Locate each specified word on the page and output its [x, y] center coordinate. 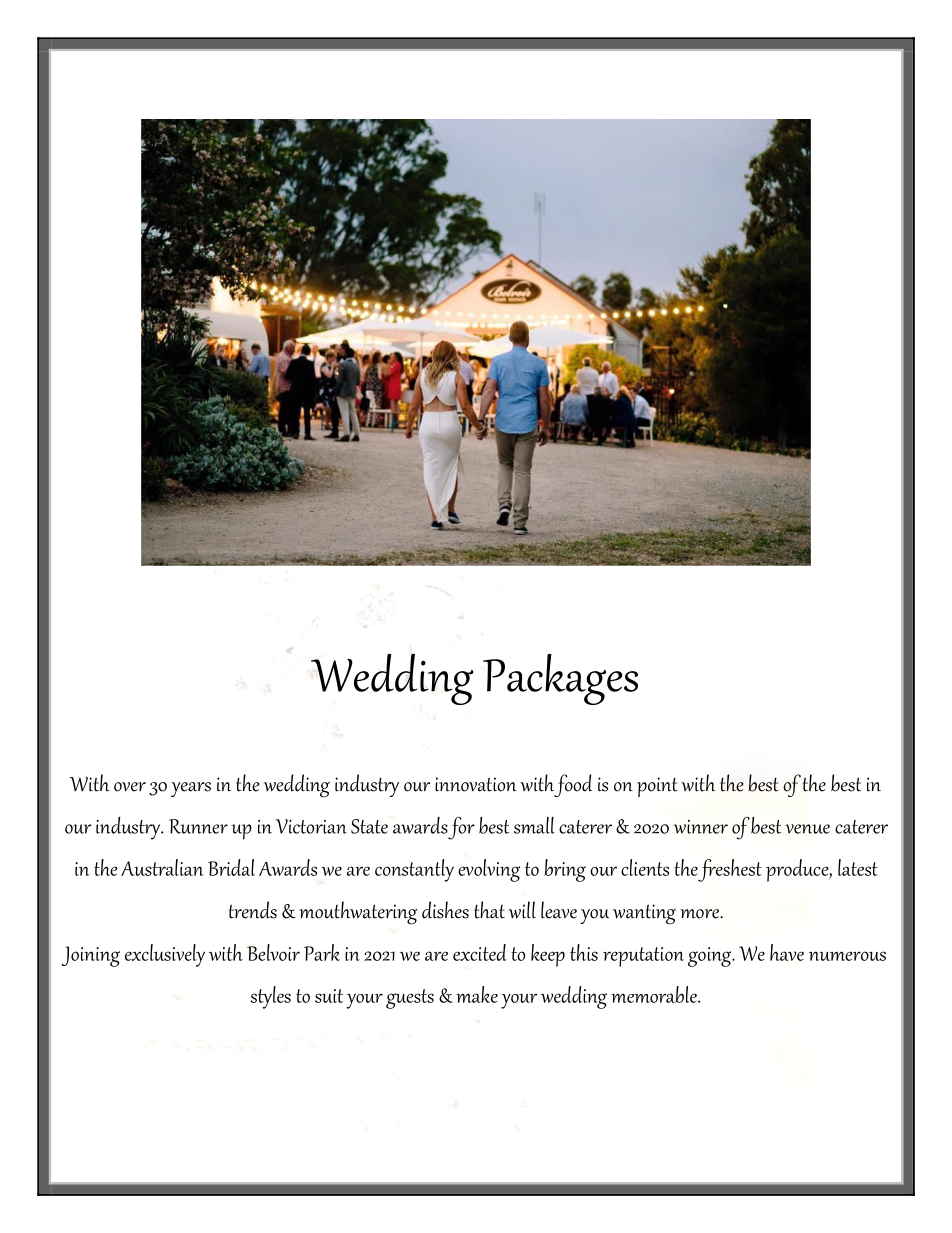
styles [270, 997]
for [461, 828]
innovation [476, 784]
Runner [198, 826]
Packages [560, 679]
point [657, 787]
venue [807, 829]
